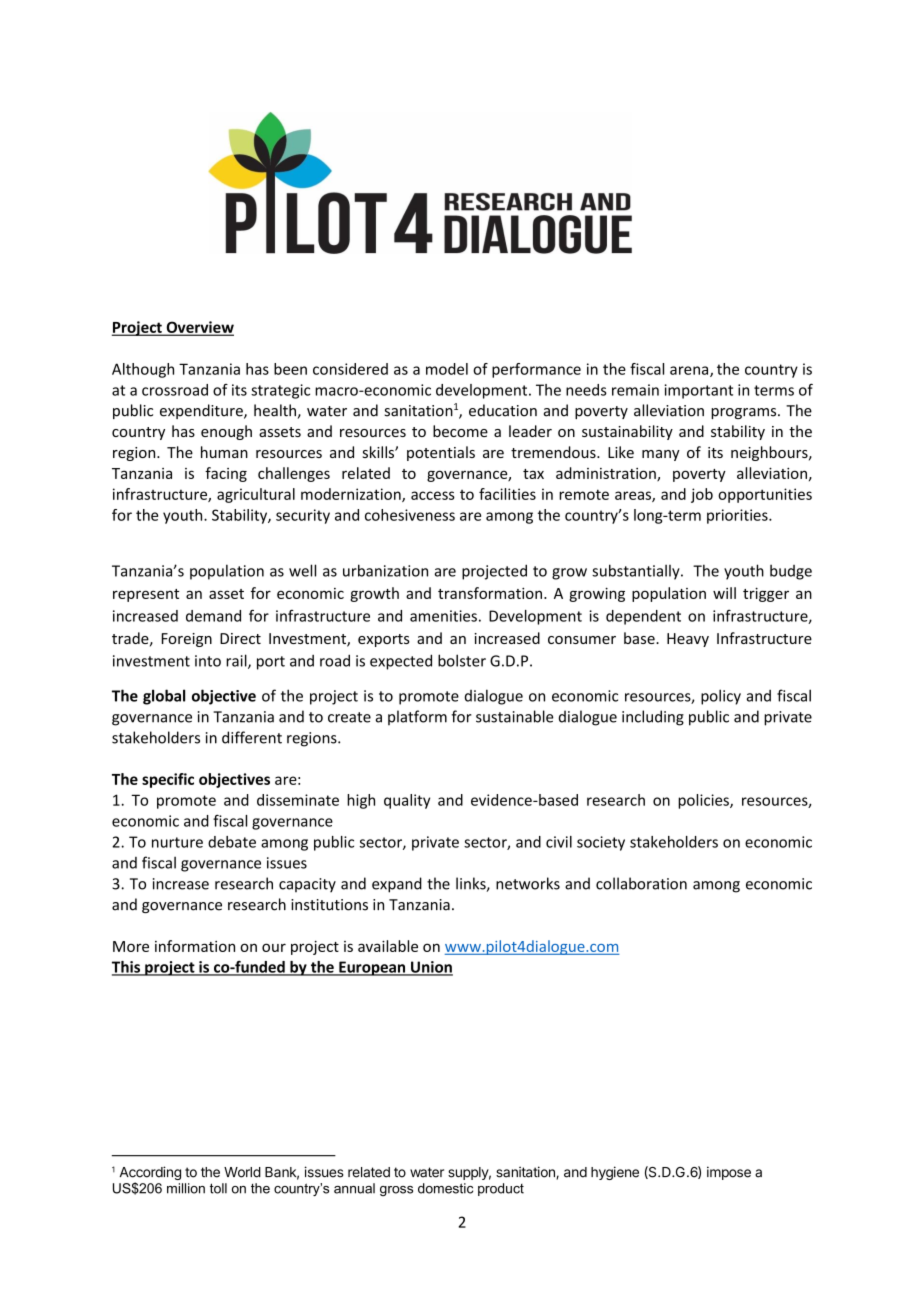  Describe the element at coordinates (443, 616) in the image. I see `amenities` at that location.
